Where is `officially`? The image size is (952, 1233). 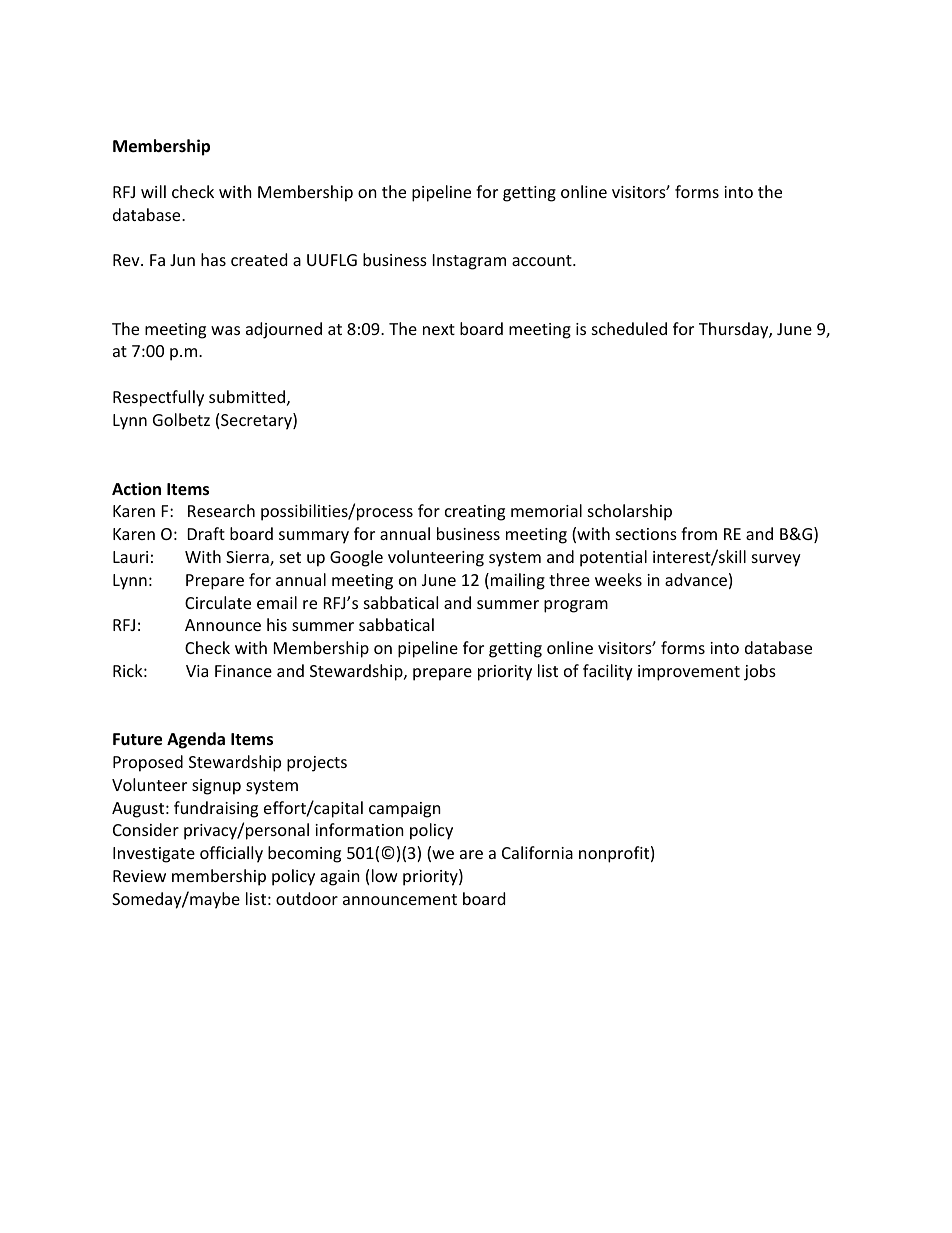
officially is located at coordinates (231, 854).
